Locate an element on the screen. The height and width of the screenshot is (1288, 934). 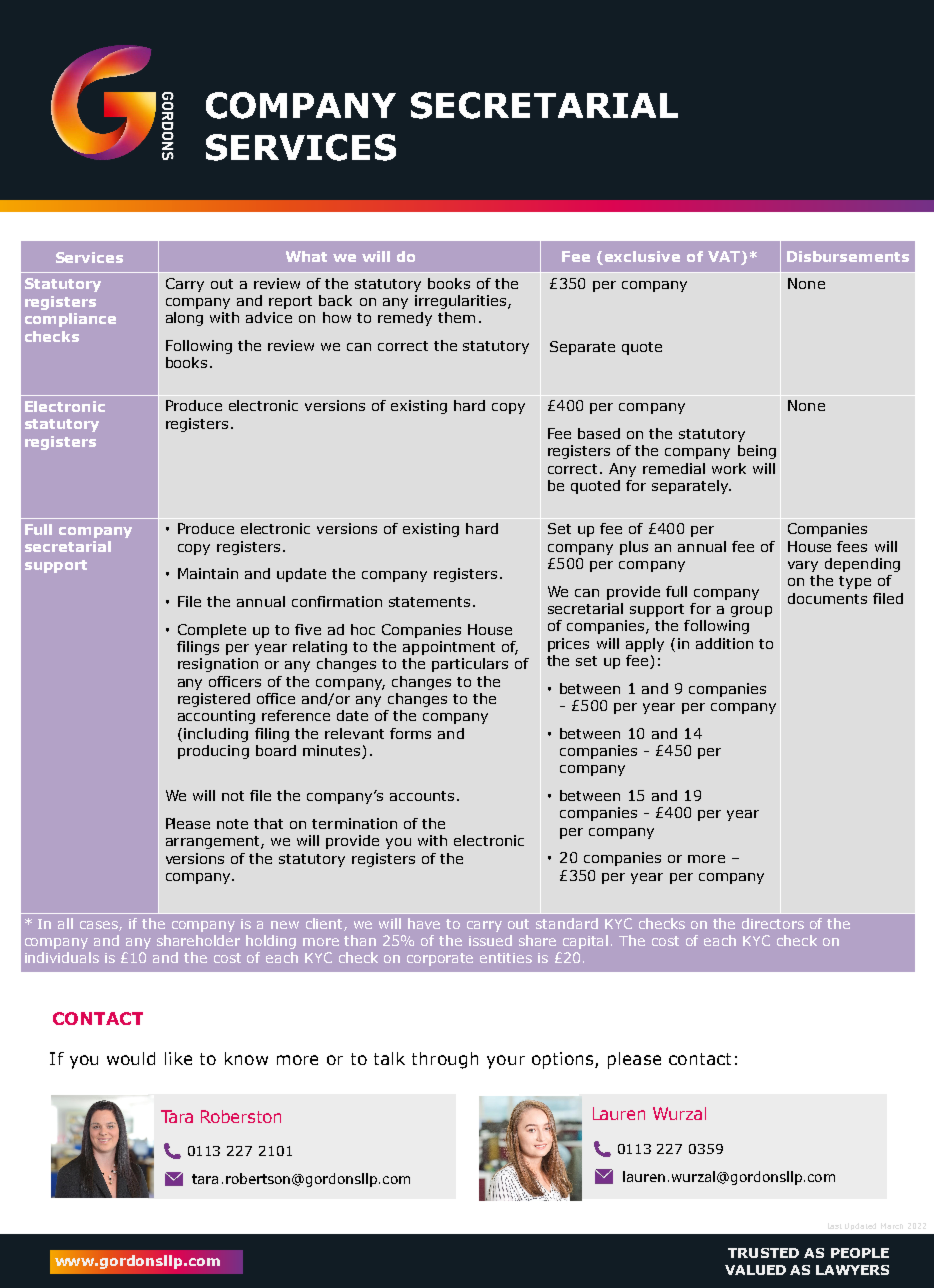
producing is located at coordinates (213, 752).
